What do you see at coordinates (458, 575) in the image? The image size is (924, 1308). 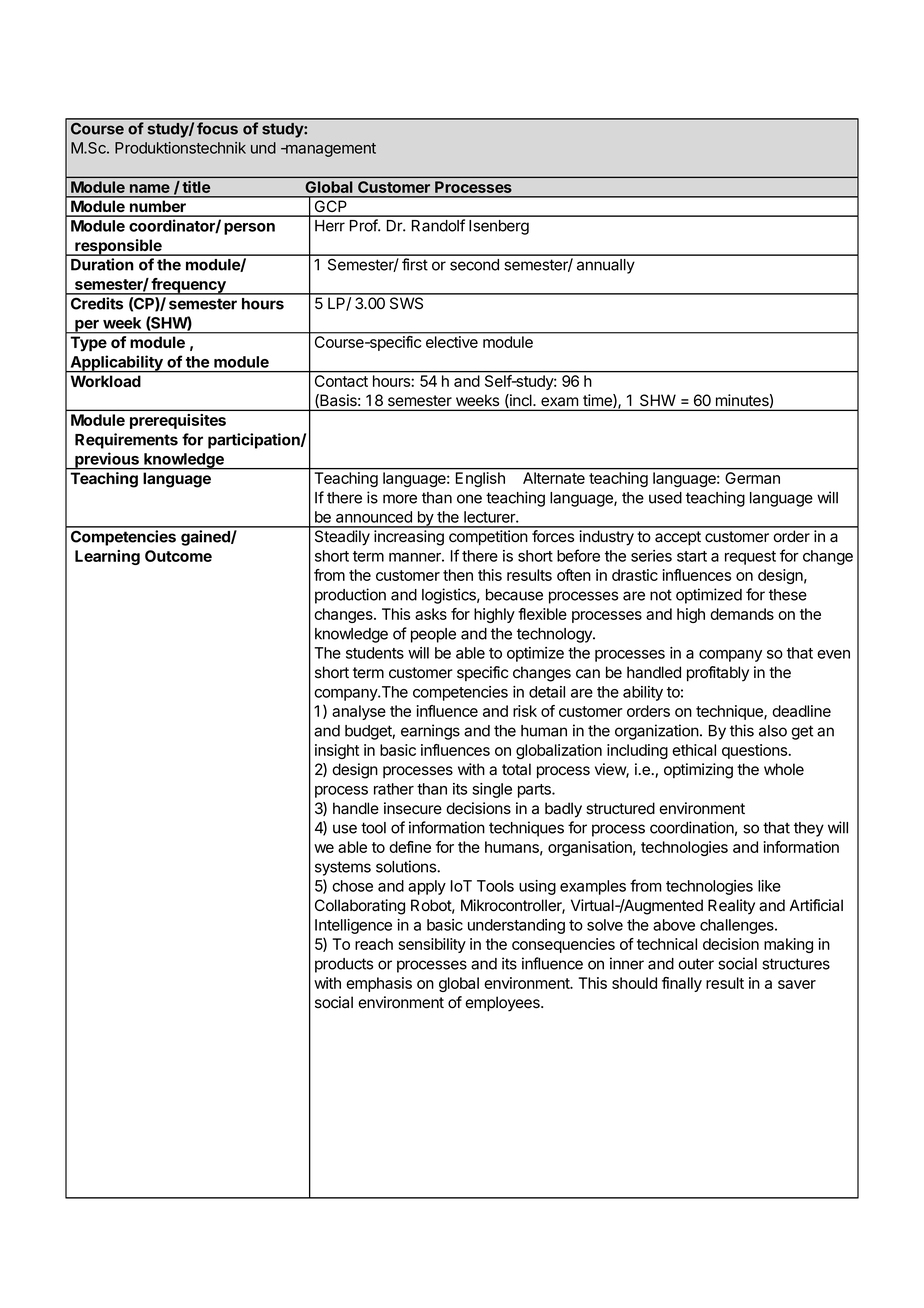 I see `then` at bounding box center [458, 575].
